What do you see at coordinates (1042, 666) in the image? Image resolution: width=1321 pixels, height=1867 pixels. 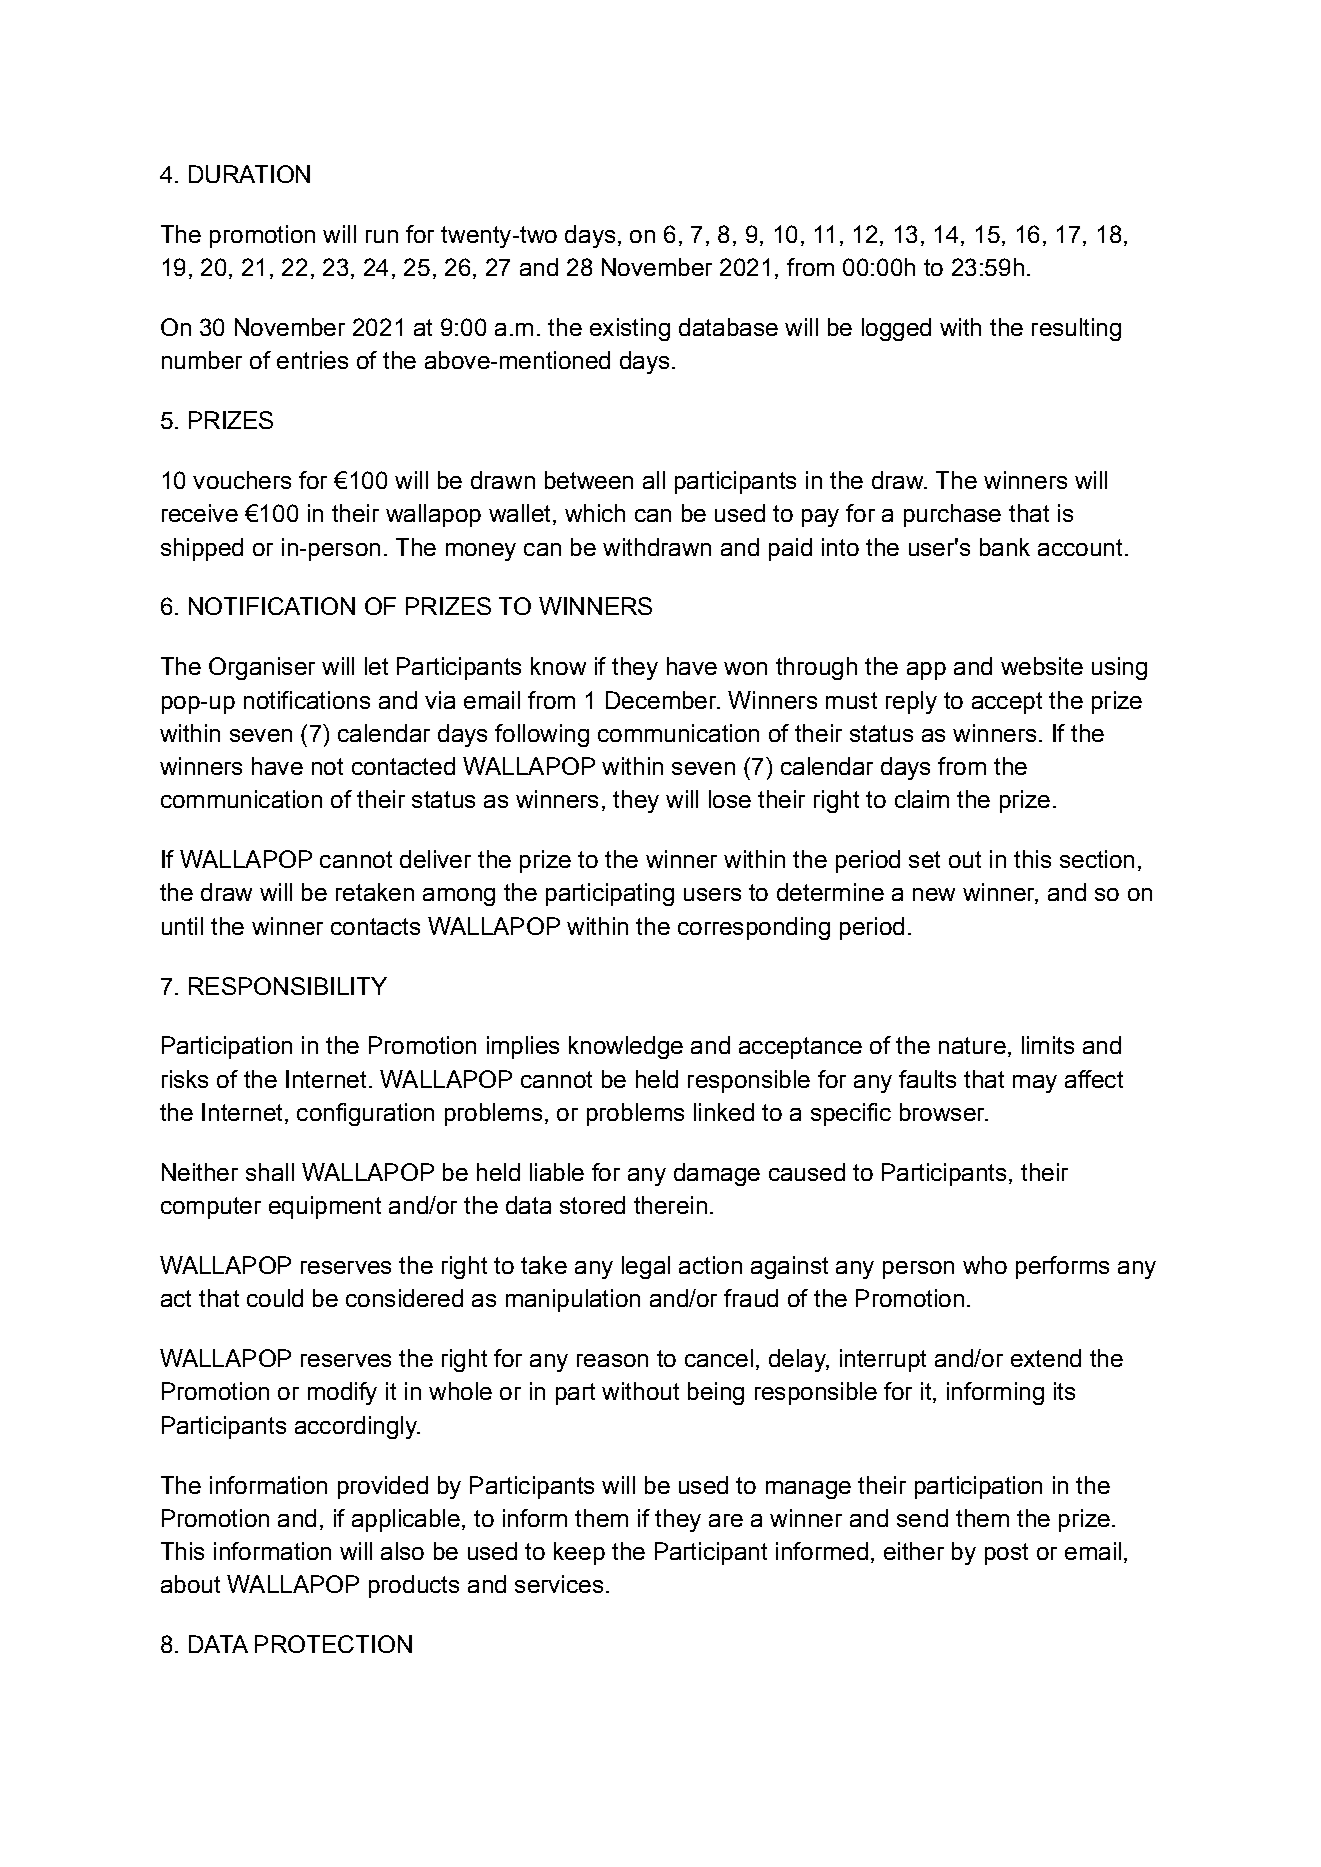 I see `website` at bounding box center [1042, 666].
